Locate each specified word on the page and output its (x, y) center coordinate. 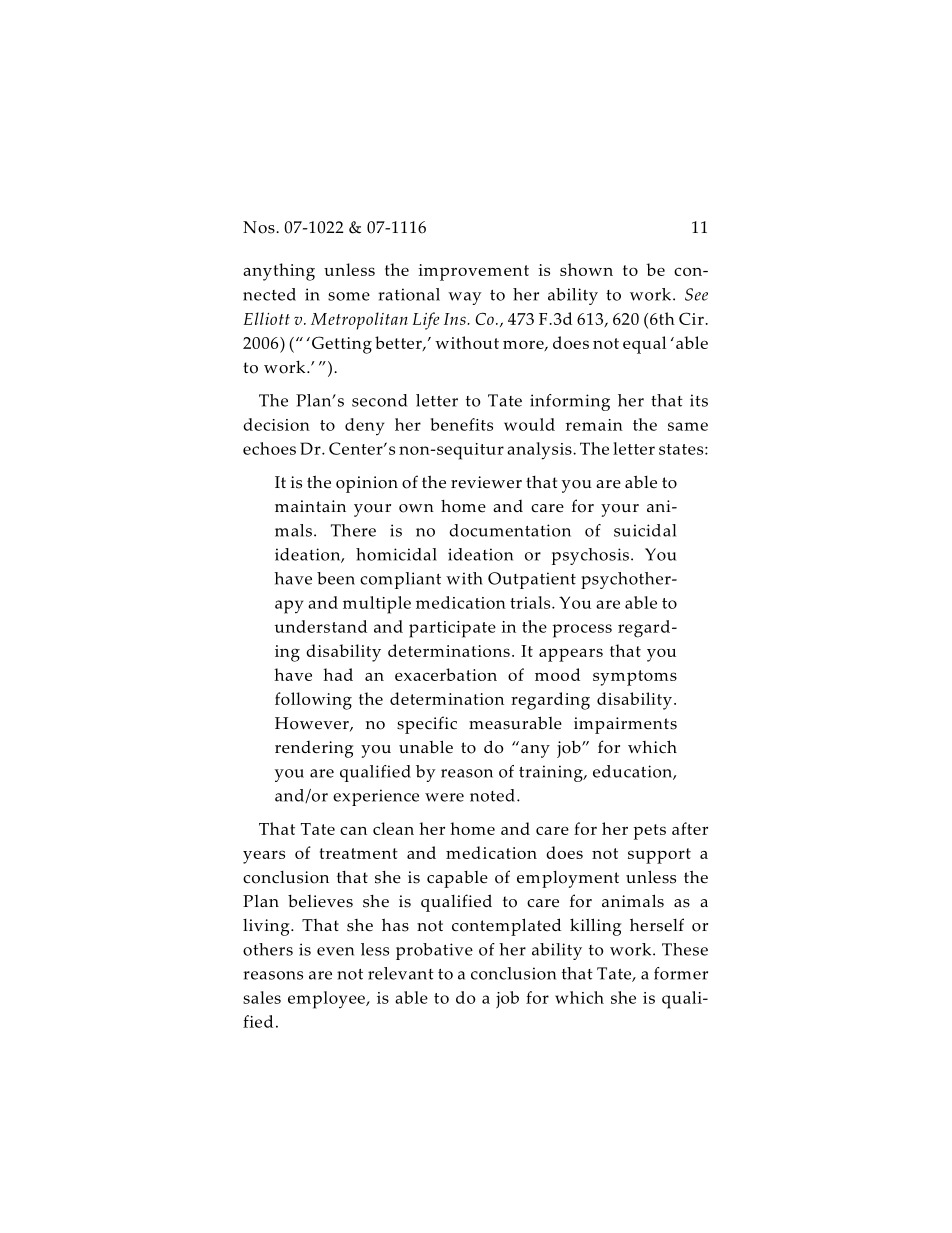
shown (586, 269)
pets (649, 832)
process (582, 631)
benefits (461, 424)
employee (327, 1000)
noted (492, 795)
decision (276, 424)
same (688, 426)
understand (321, 626)
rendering (314, 749)
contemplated (506, 927)
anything (279, 272)
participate (452, 629)
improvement (473, 272)
